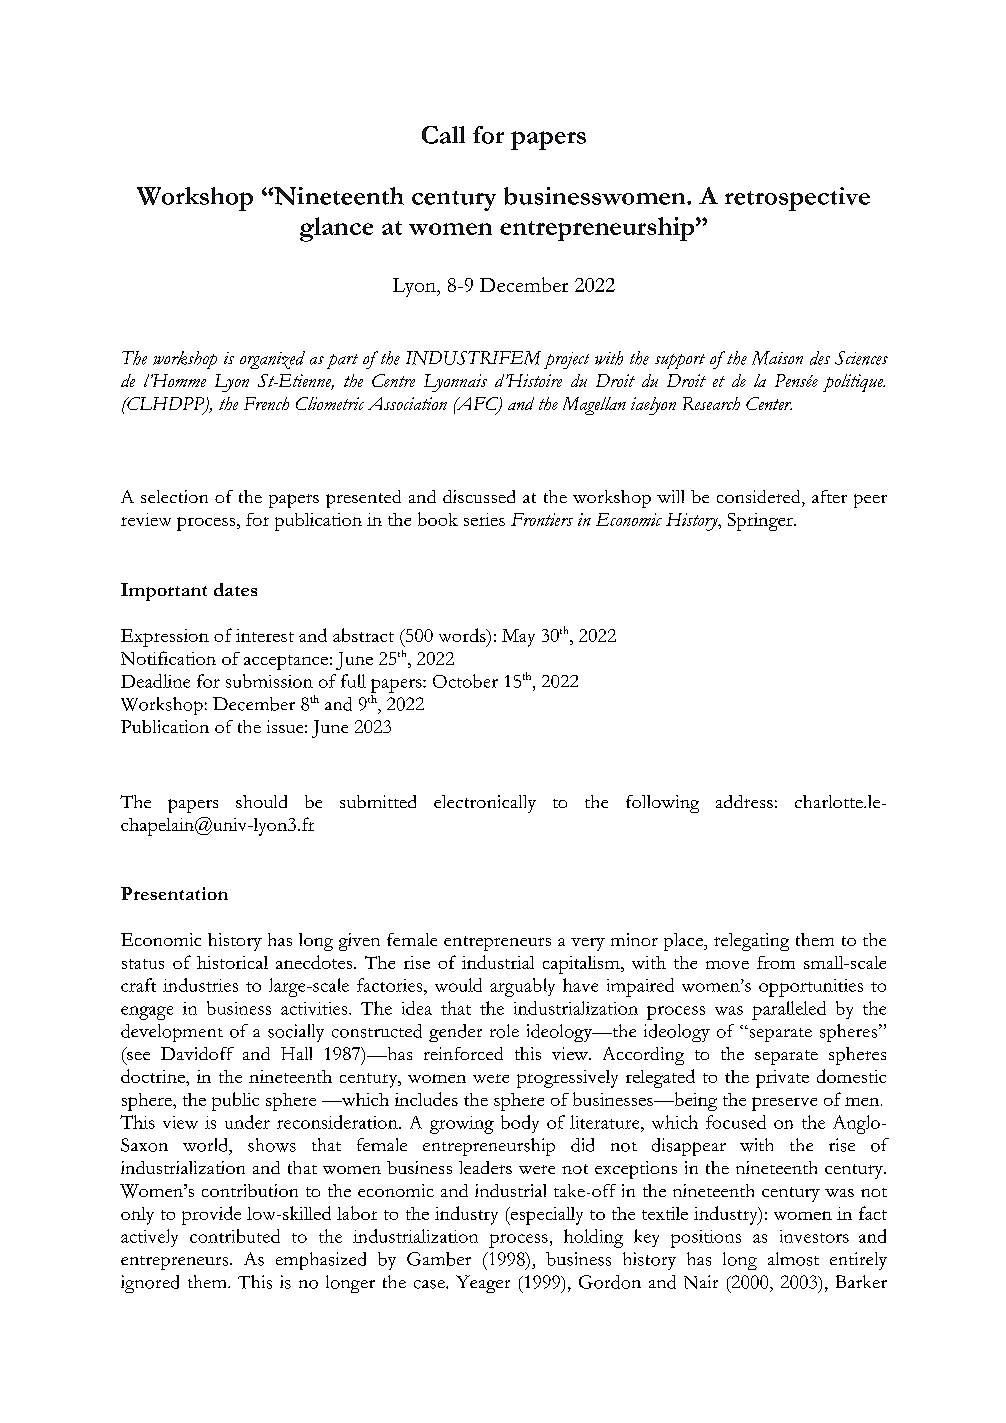 This screenshot has height=1423, width=1006. Describe the element at coordinates (465, 681) in the screenshot. I see `October` at that location.
